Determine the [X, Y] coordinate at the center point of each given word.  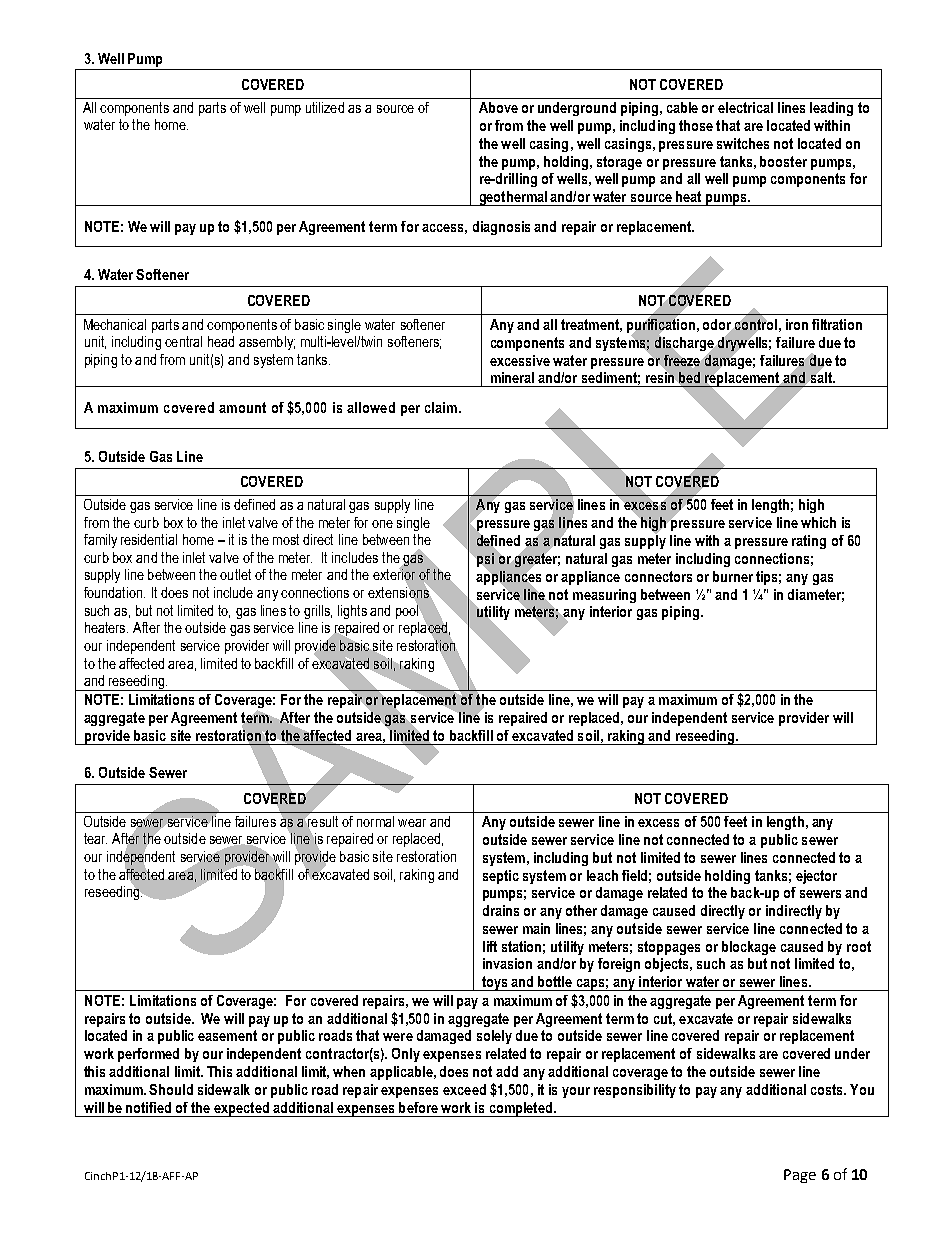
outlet [235, 574]
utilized [325, 107]
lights [352, 612]
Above [498, 107]
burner [733, 576]
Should [171, 1089]
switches [743, 143]
